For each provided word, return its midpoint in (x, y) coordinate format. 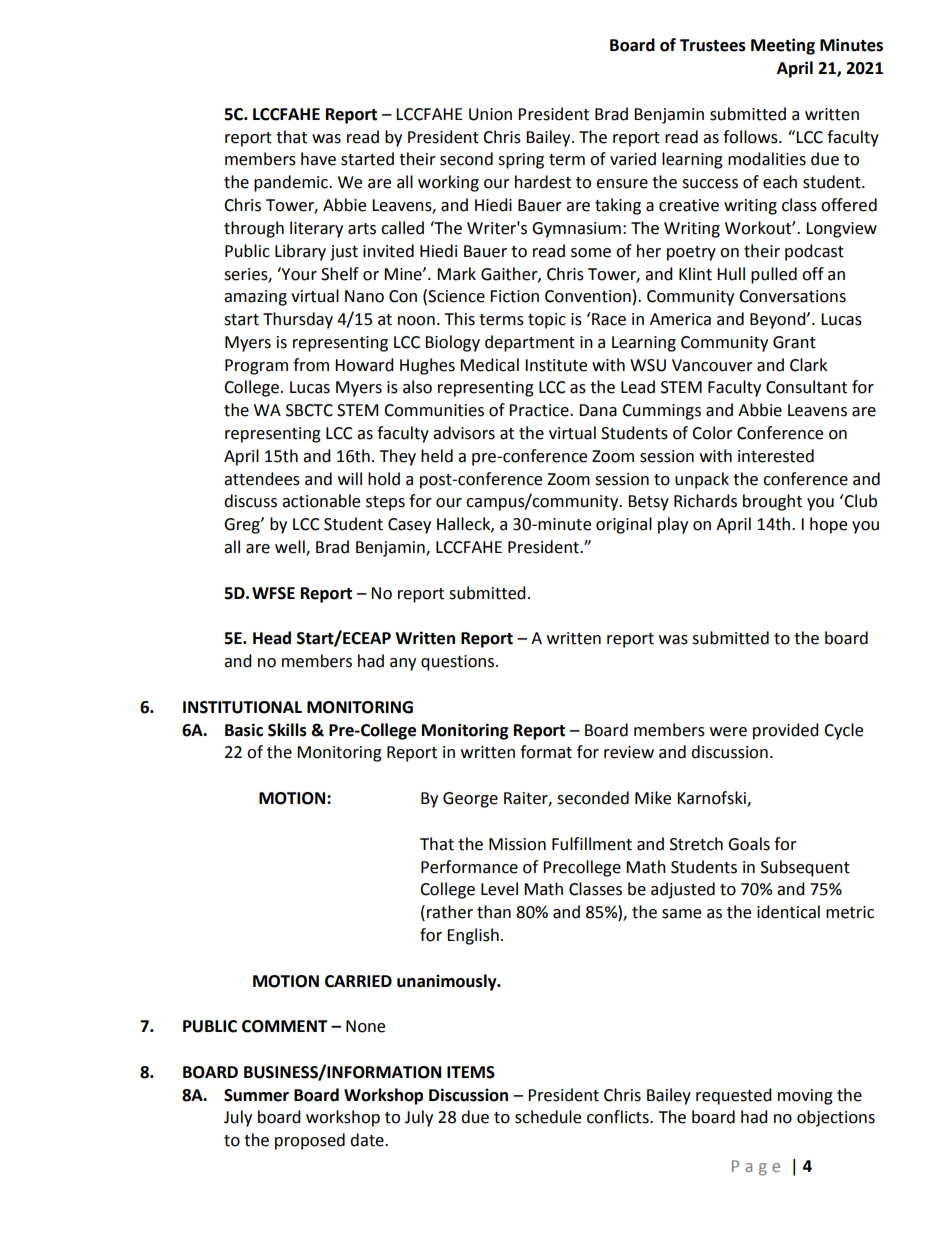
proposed (310, 1141)
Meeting (783, 46)
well (291, 548)
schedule (548, 1117)
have (318, 159)
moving (805, 1097)
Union (490, 114)
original (624, 525)
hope (828, 525)
